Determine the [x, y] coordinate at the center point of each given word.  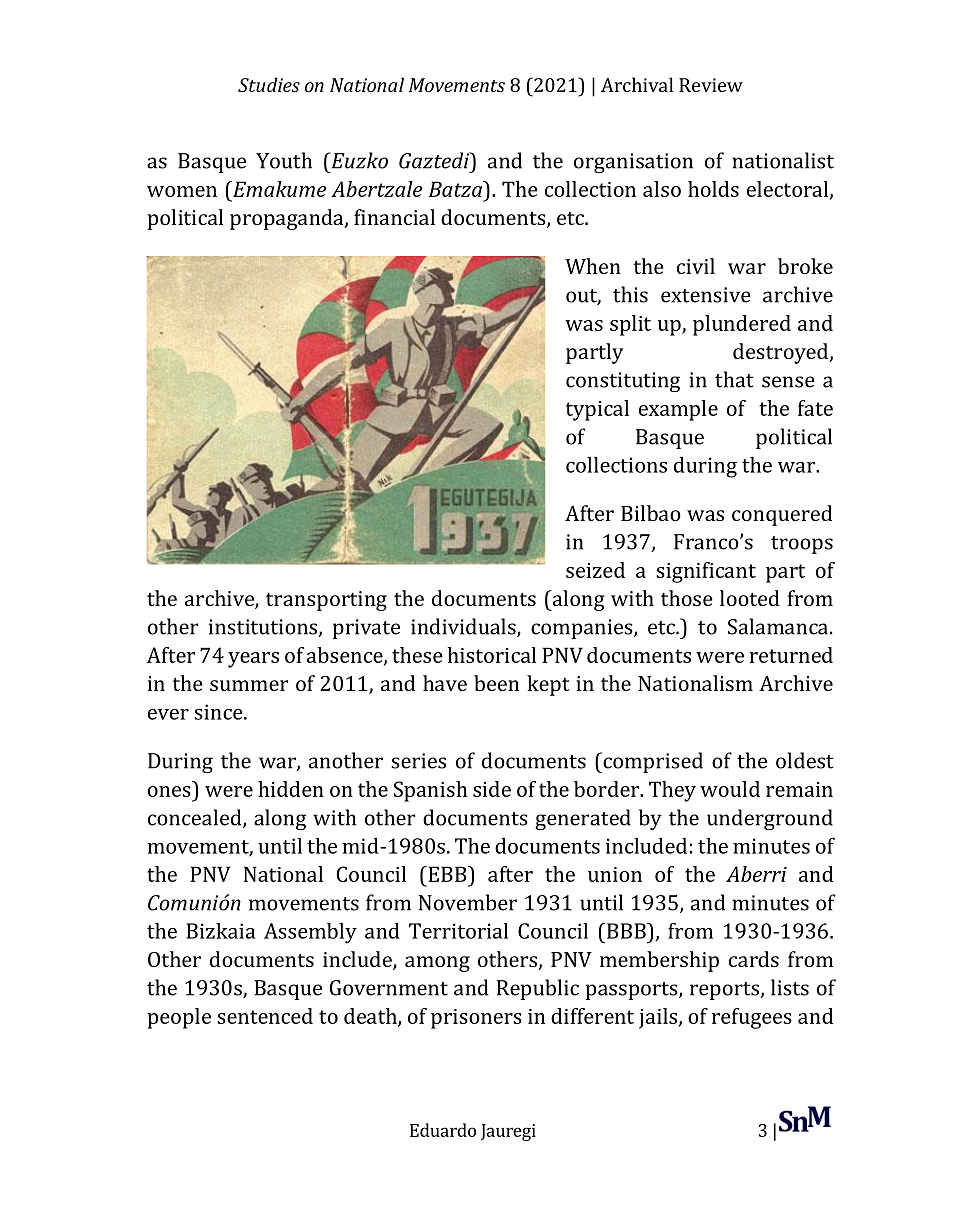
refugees [752, 1018]
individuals [464, 627]
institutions [264, 628]
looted [750, 598]
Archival [637, 84]
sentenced [265, 1016]
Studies [269, 84]
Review [711, 85]
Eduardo [443, 1130]
